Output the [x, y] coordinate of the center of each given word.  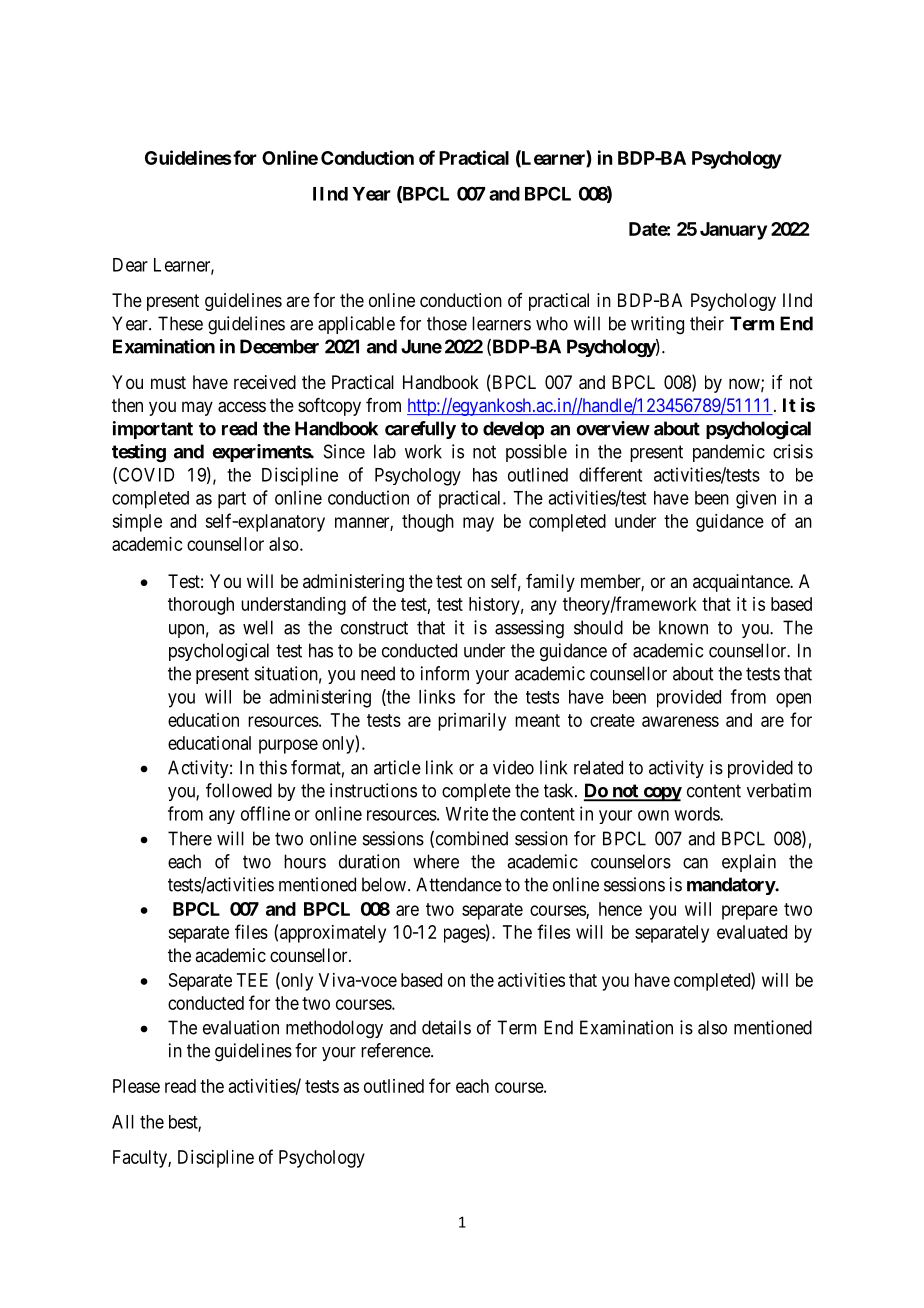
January [733, 231]
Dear [130, 265]
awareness [680, 721]
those [447, 323]
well [258, 627]
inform [445, 673]
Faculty [141, 1159]
